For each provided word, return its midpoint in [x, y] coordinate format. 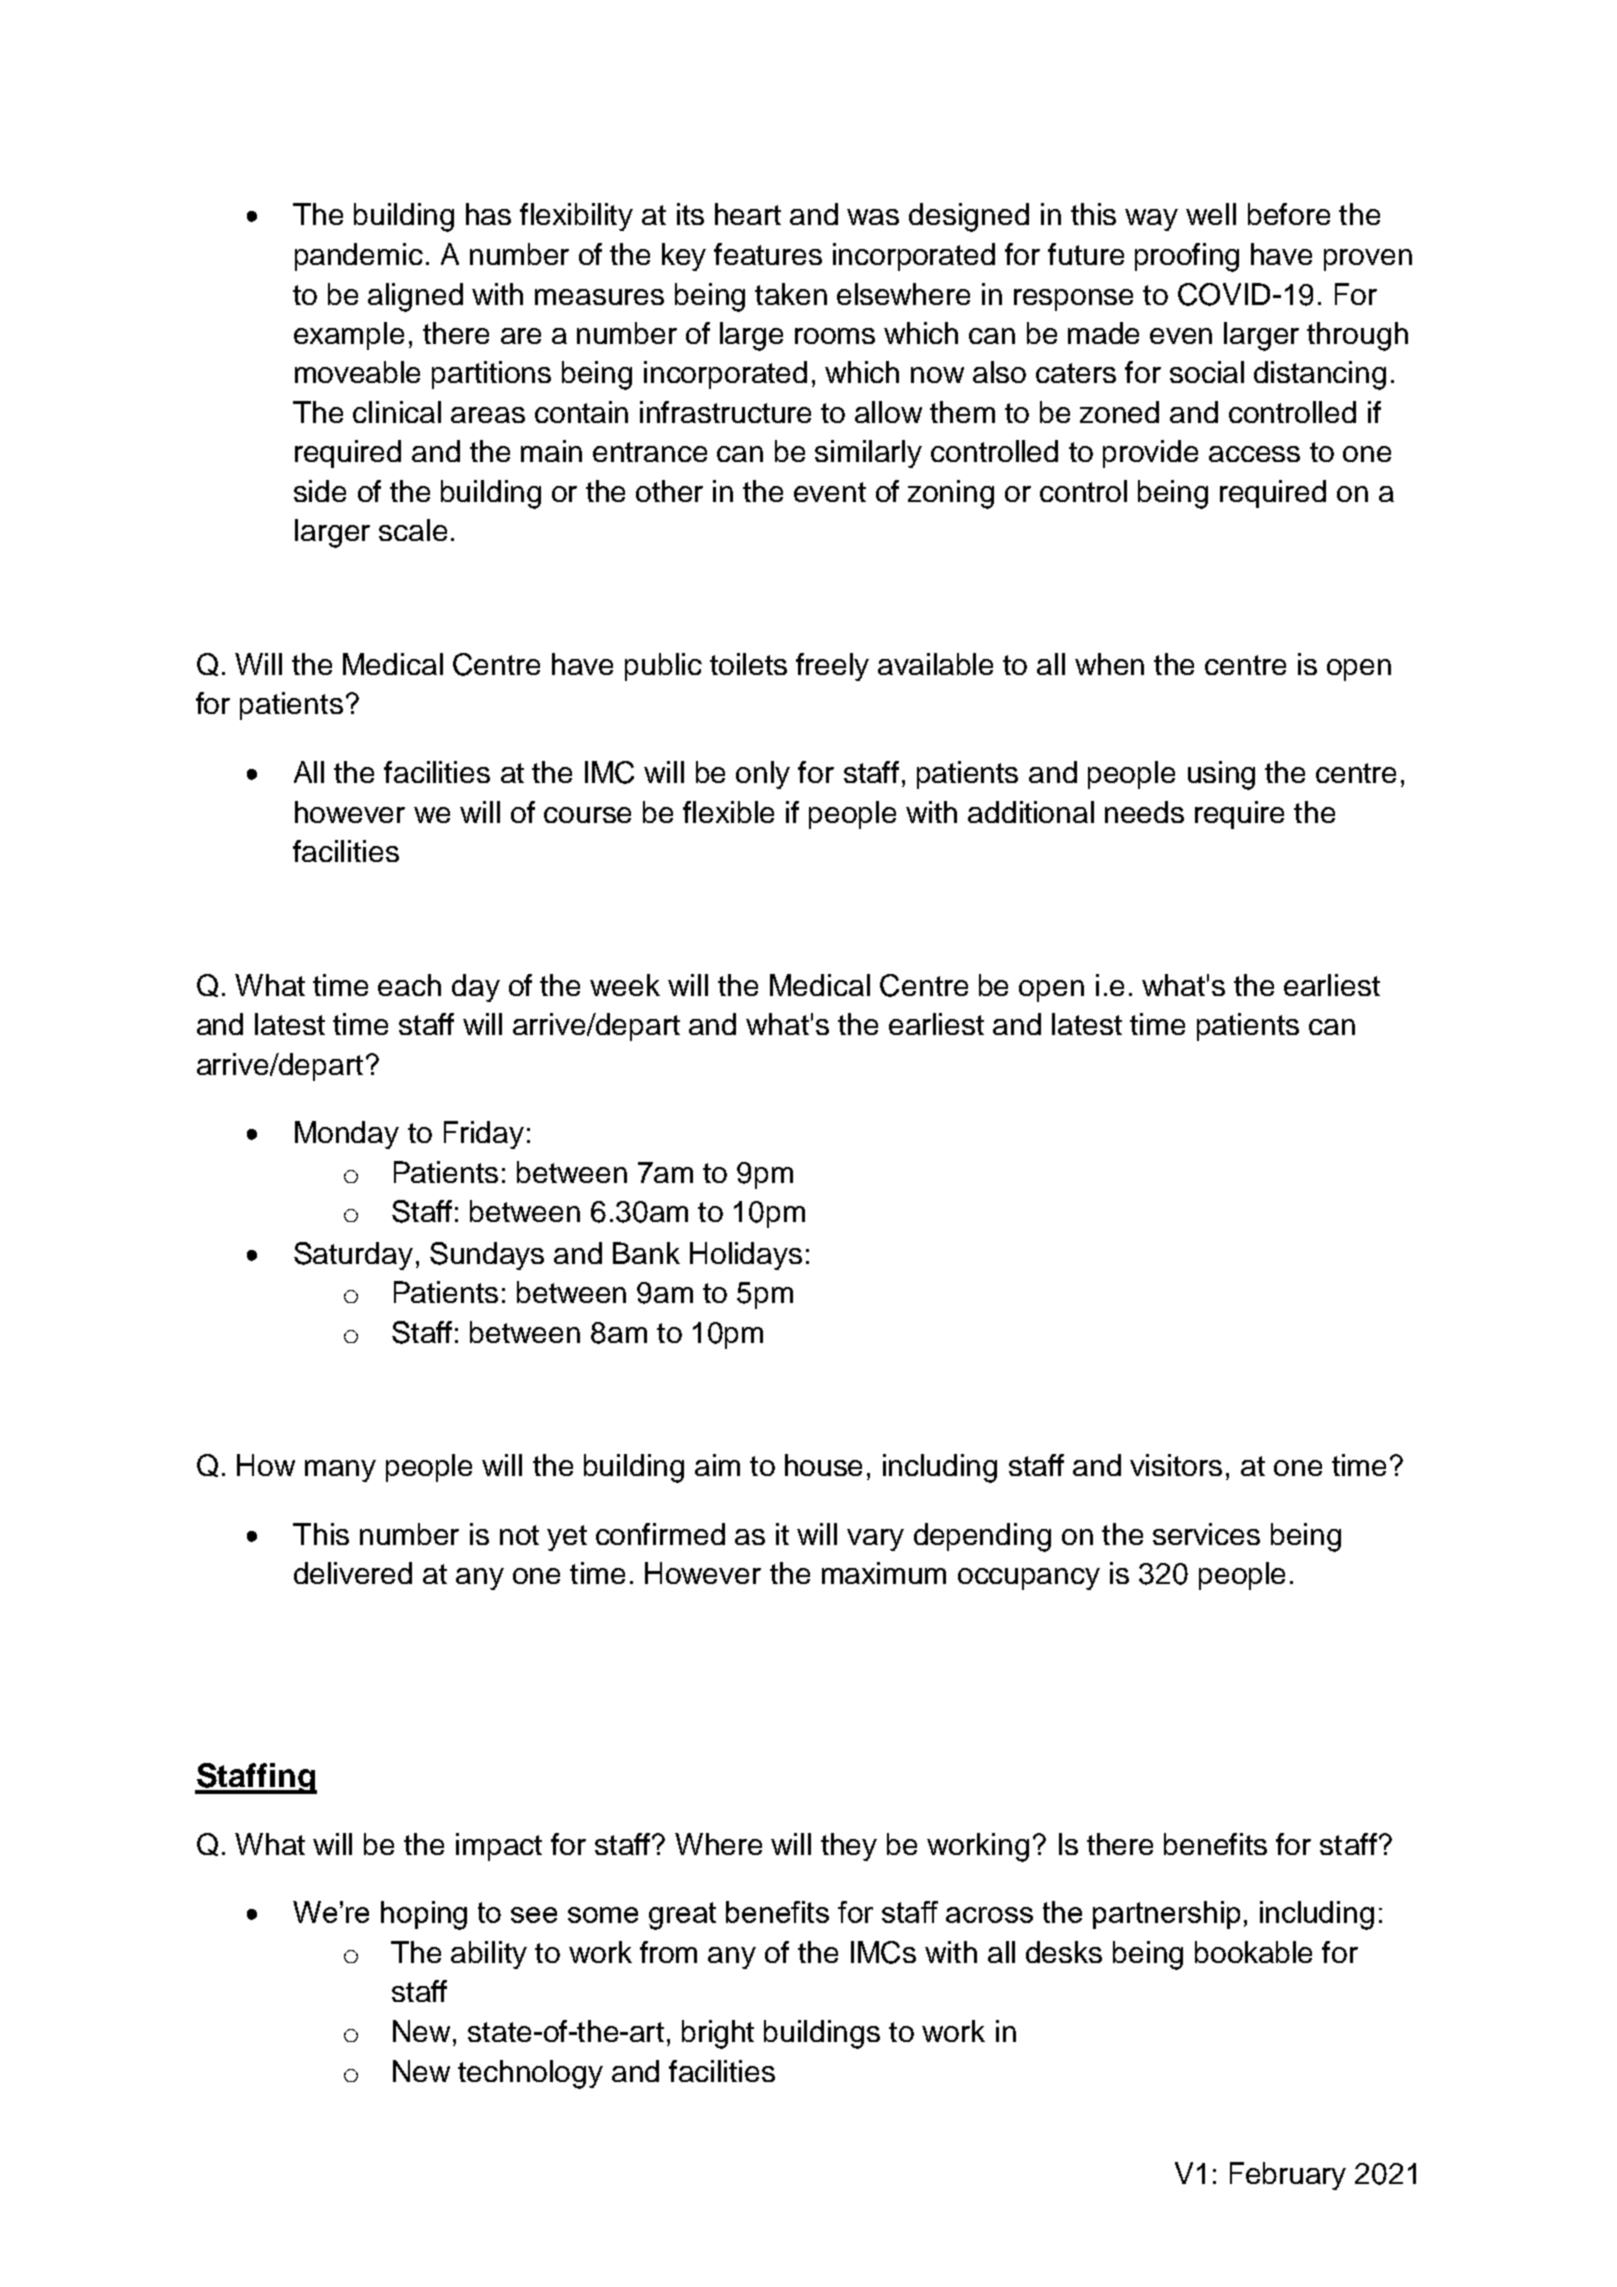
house [823, 1465]
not [519, 1535]
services [1206, 1534]
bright [718, 2034]
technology [530, 2074]
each [409, 985]
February [1288, 2176]
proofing [1187, 257]
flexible [728, 812]
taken [791, 294]
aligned [415, 297]
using [1221, 775]
